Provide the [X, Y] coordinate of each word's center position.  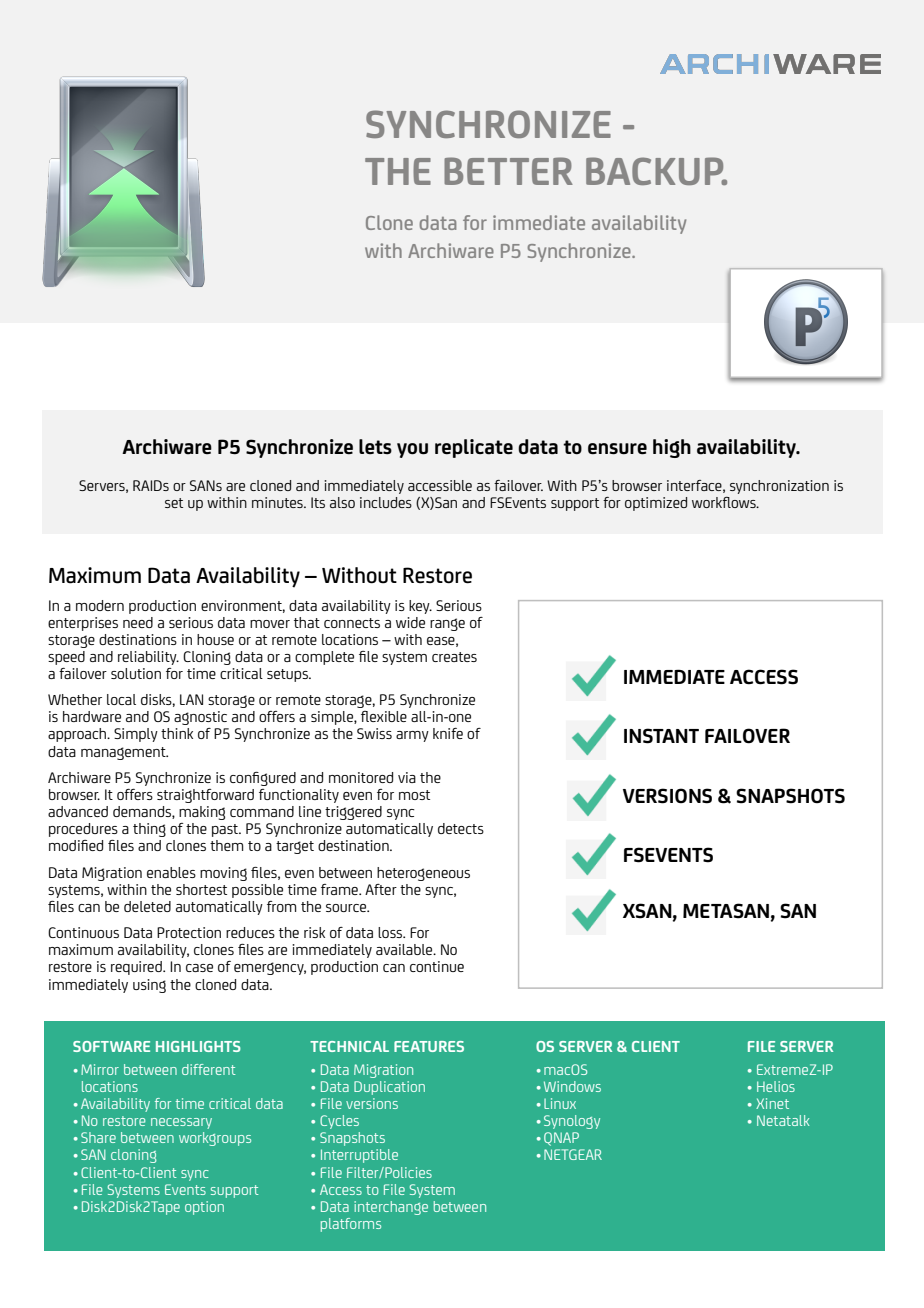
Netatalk [783, 1120]
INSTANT [661, 736]
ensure [617, 449]
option [204, 1208]
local [121, 699]
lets [375, 447]
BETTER [508, 171]
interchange [391, 1208]
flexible [384, 716]
